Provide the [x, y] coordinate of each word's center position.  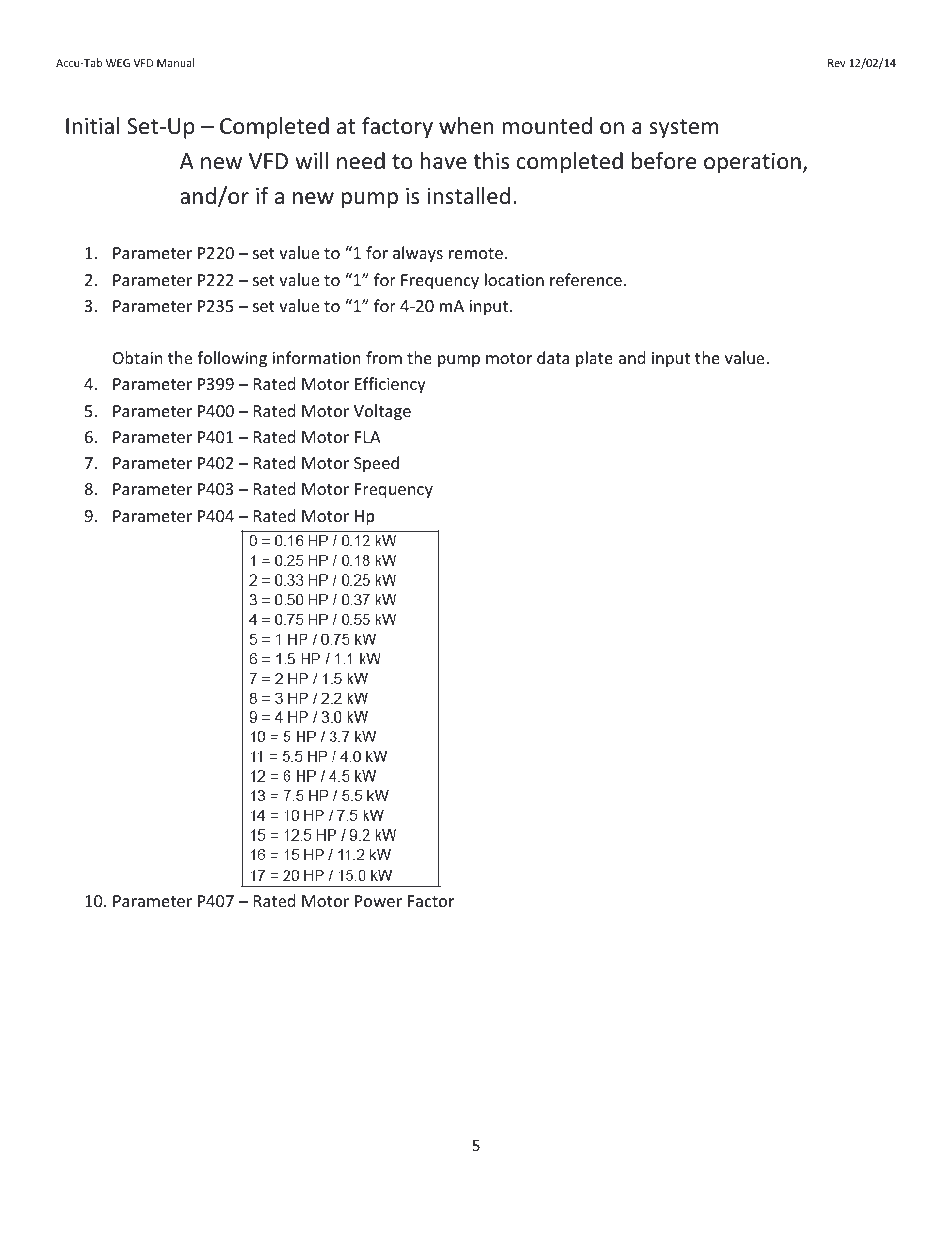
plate [594, 359]
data [553, 357]
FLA [368, 437]
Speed [376, 464]
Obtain [138, 357]
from [384, 357]
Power [378, 901]
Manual [175, 62]
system [683, 129]
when [466, 126]
